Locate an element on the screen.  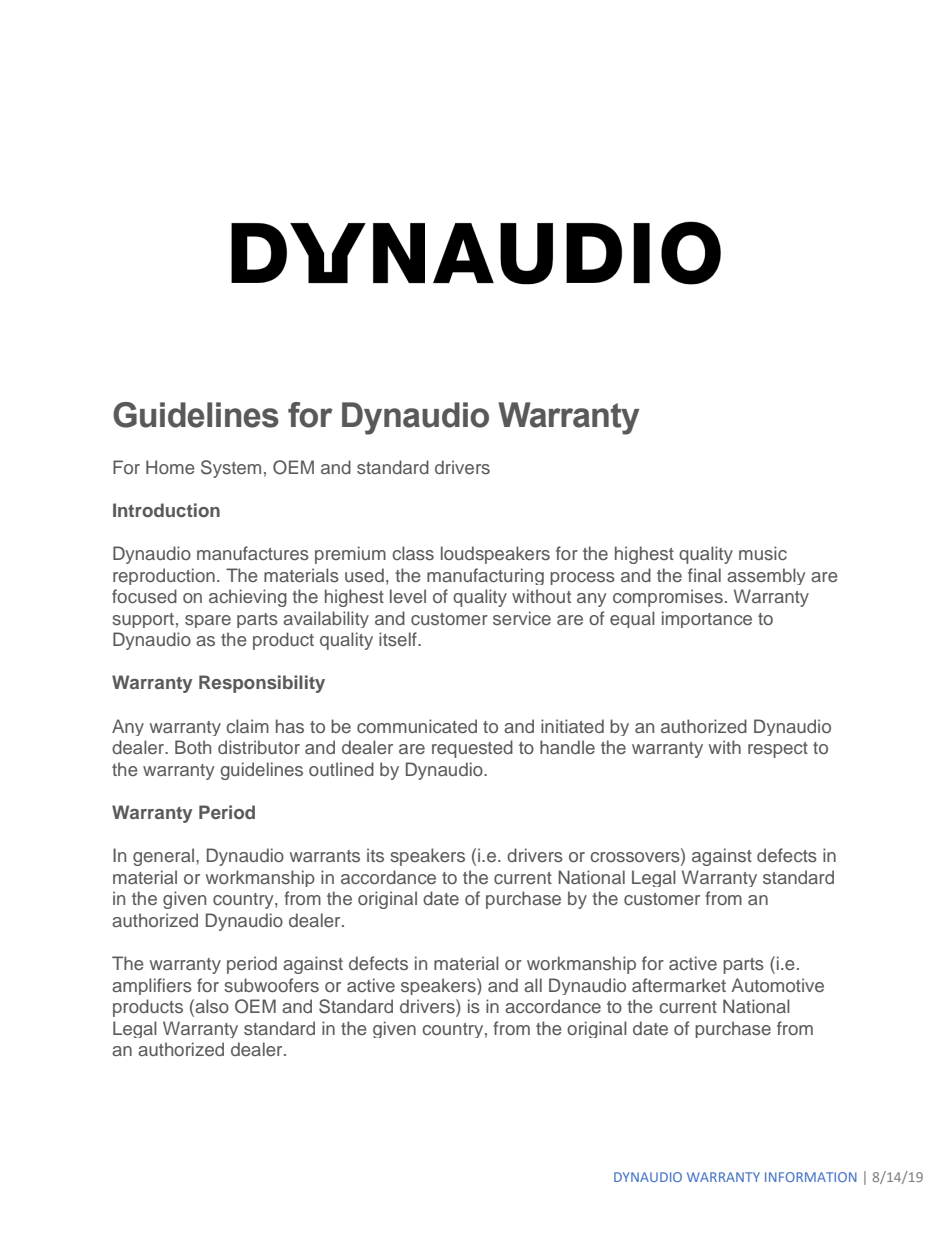
all is located at coordinates (533, 985).
